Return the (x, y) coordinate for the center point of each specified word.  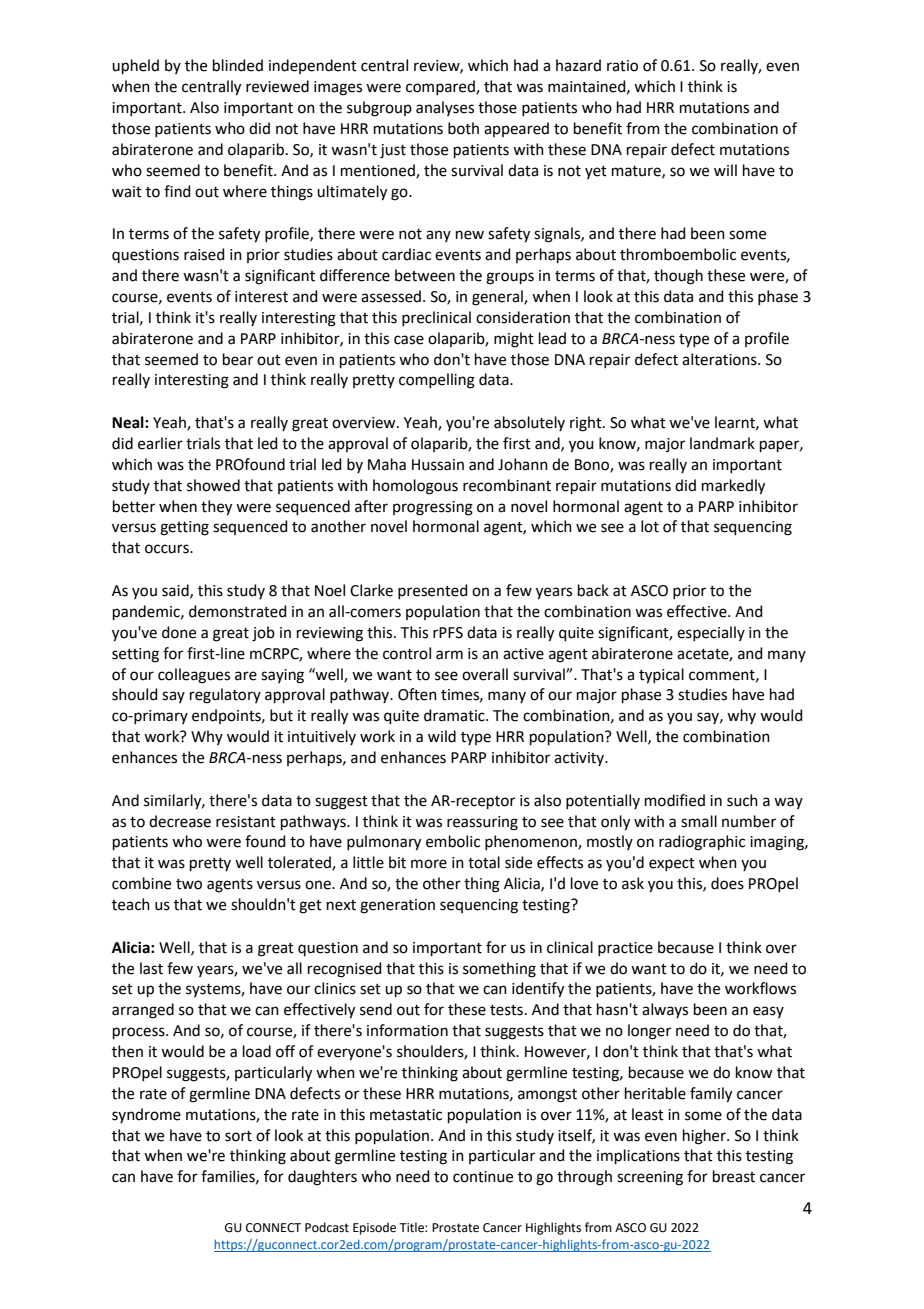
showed (213, 485)
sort (238, 1136)
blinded (238, 65)
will (725, 170)
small (699, 821)
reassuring (482, 823)
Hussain (438, 465)
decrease (180, 821)
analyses (445, 108)
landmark (722, 443)
